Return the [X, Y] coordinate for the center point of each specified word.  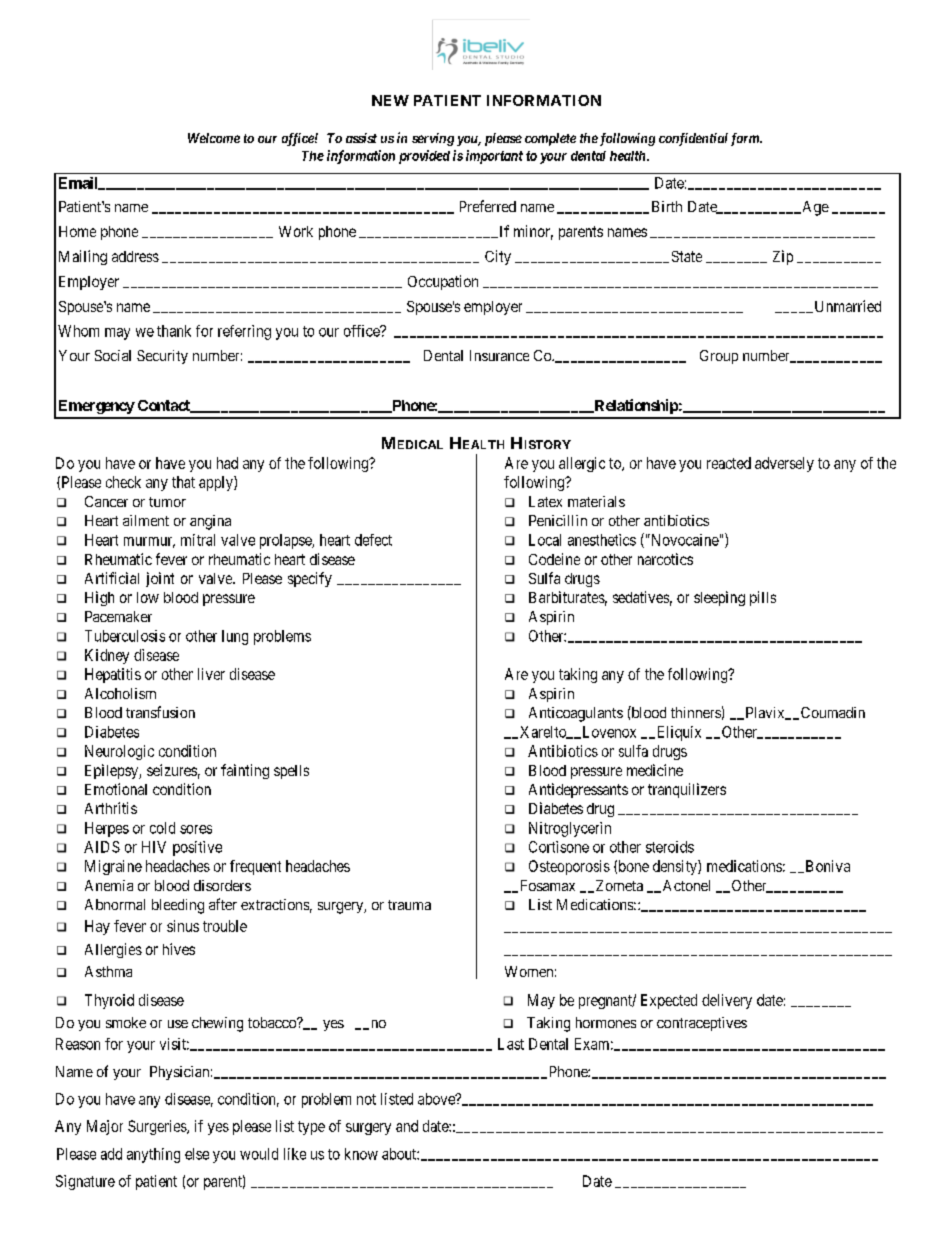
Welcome [214, 138]
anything [153, 1155]
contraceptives [702, 1024]
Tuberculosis [125, 636]
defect [373, 540]
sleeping [719, 598]
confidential [693, 139]
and [407, 1126]
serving [433, 139]
